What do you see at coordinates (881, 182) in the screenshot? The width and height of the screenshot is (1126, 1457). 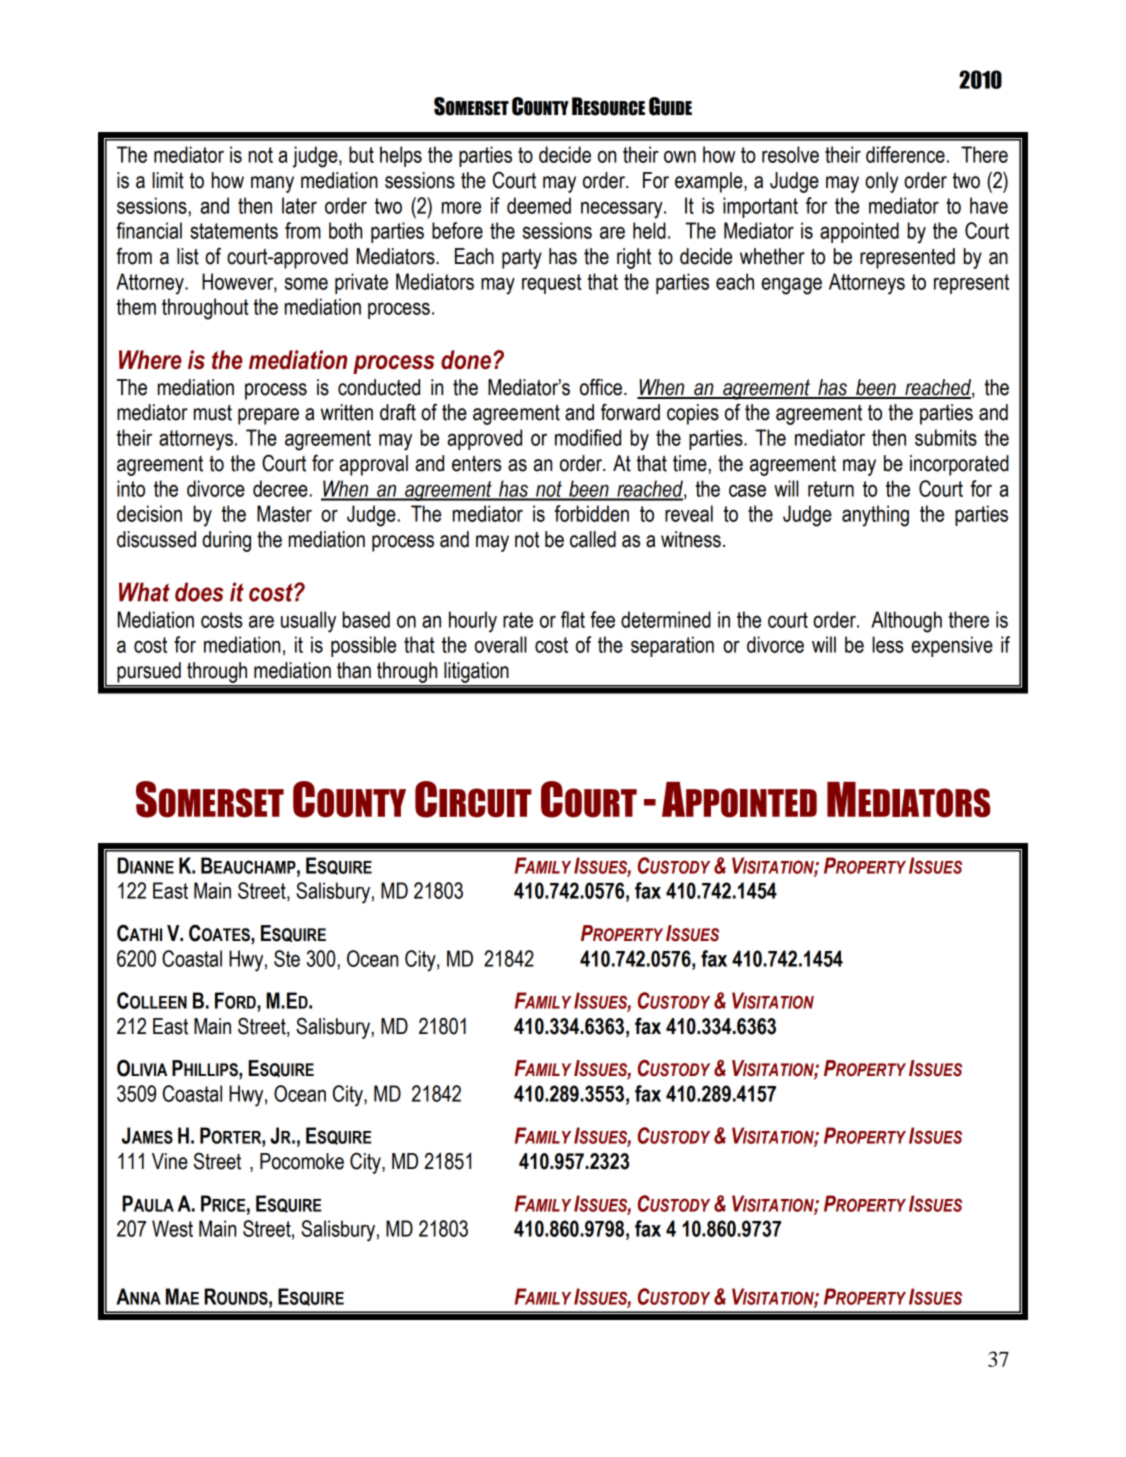 I see `only` at bounding box center [881, 182].
